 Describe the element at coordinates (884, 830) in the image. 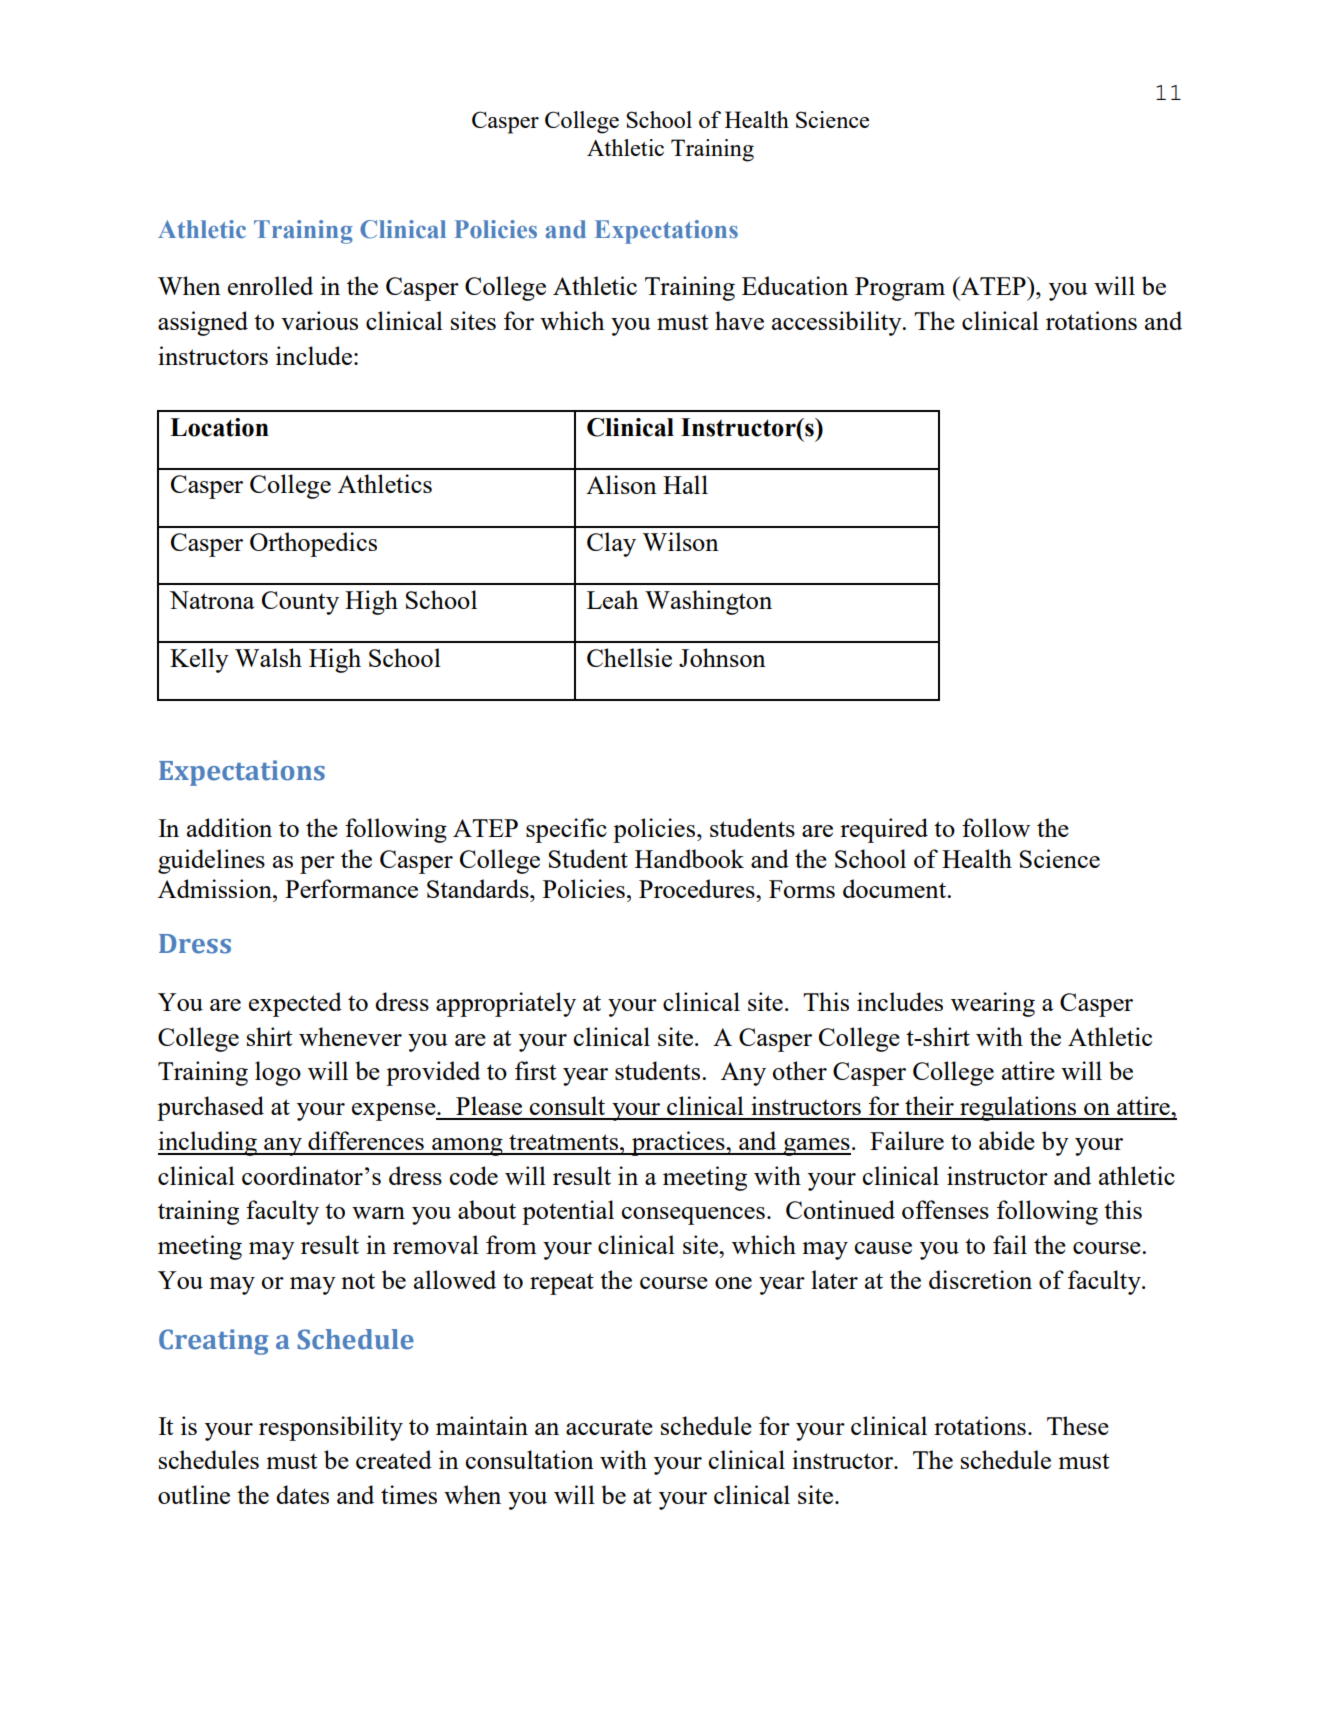

I see `required` at that location.
